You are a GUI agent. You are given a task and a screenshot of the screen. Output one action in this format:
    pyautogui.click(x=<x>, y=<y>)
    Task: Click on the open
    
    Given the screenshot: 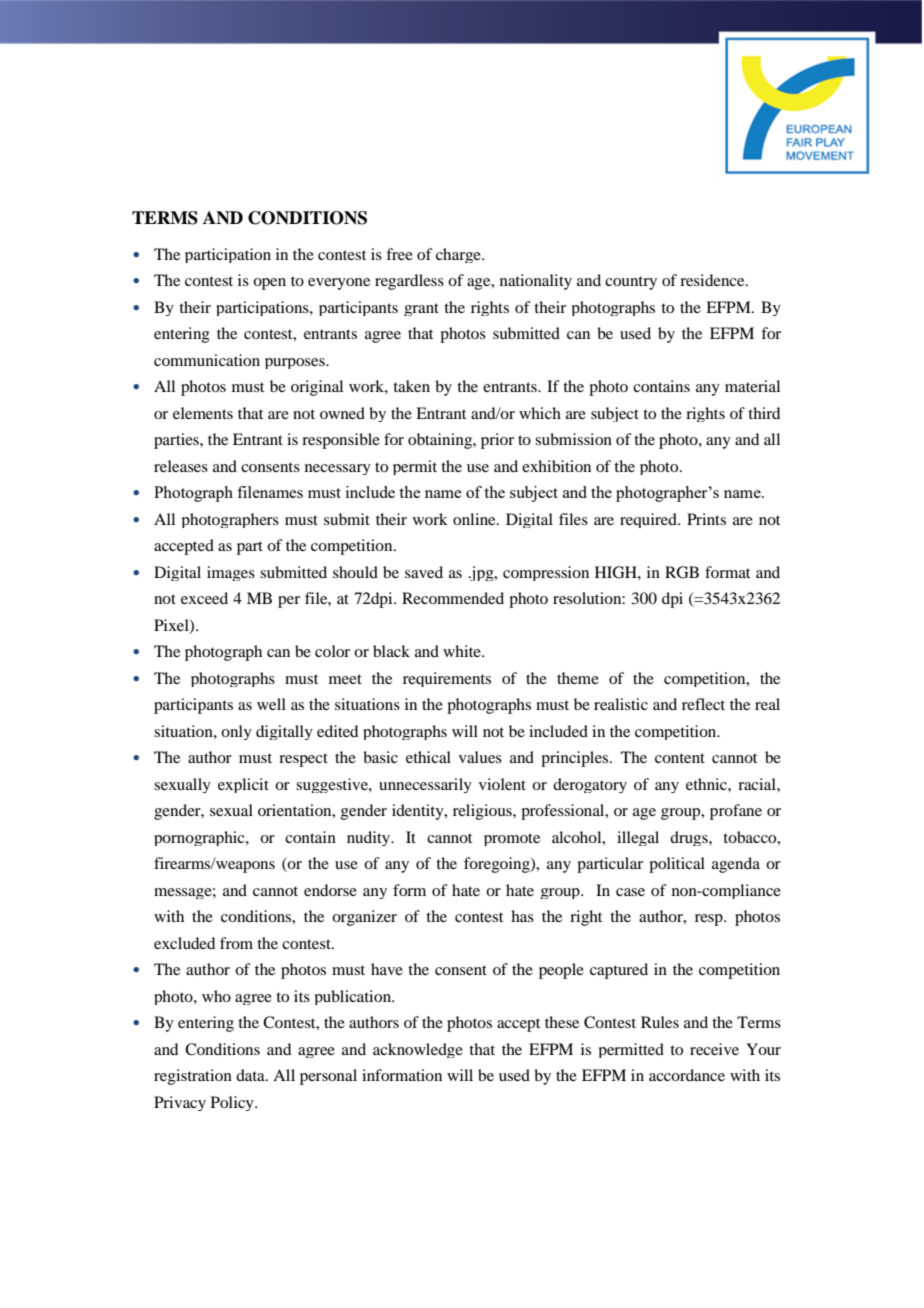 What is the action you would take?
    pyautogui.click(x=269, y=284)
